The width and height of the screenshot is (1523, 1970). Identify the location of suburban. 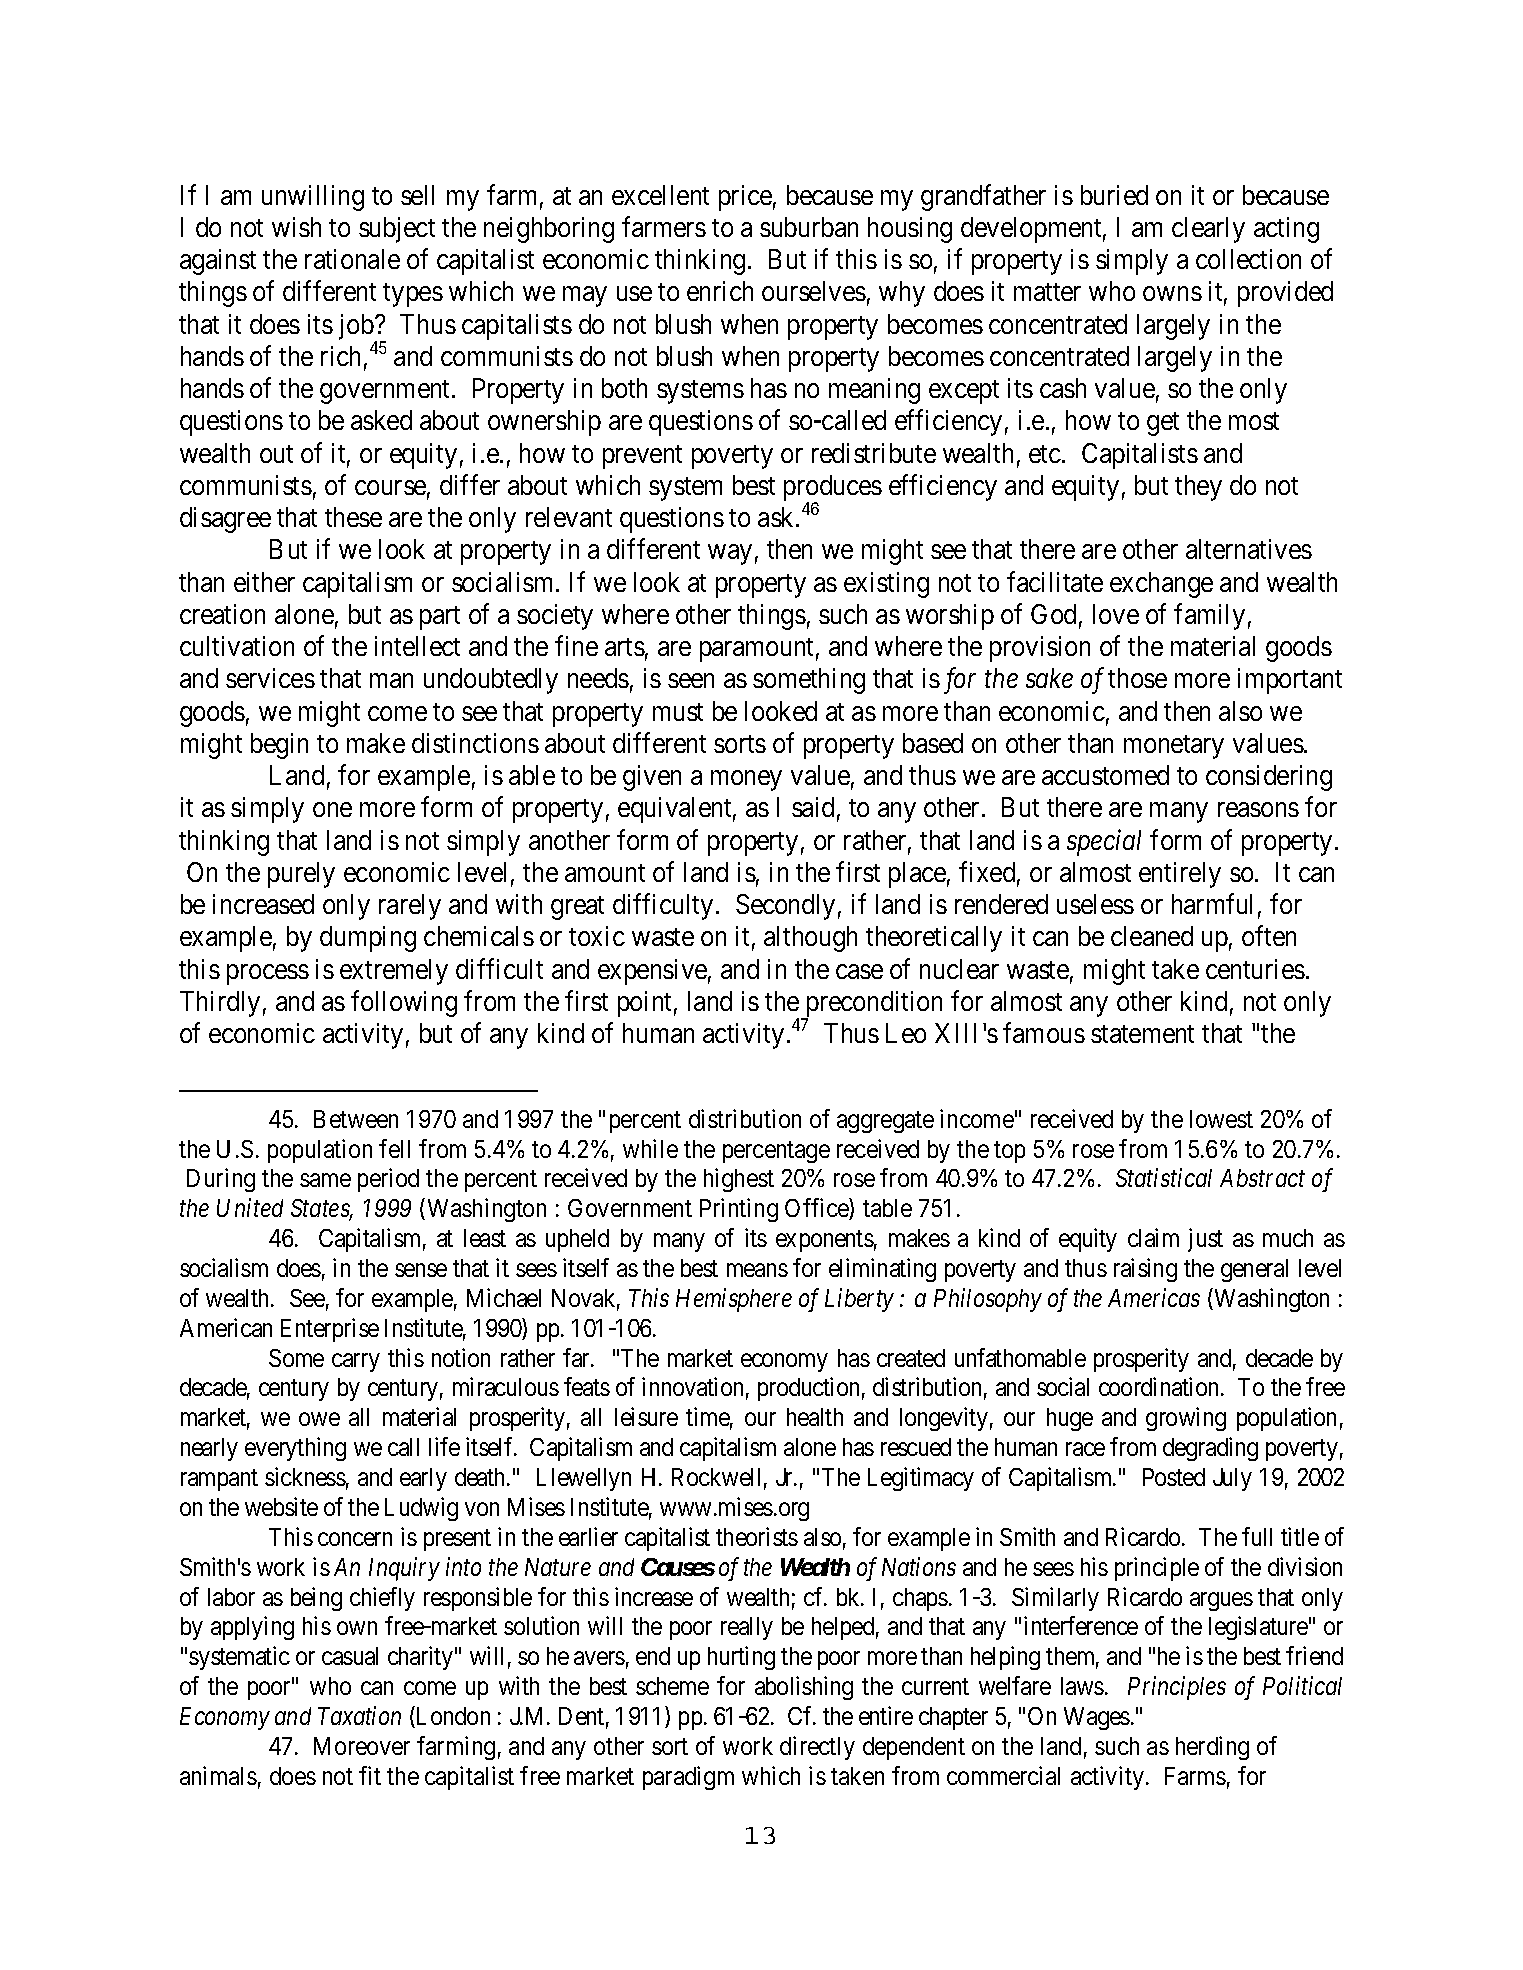
(809, 227).
